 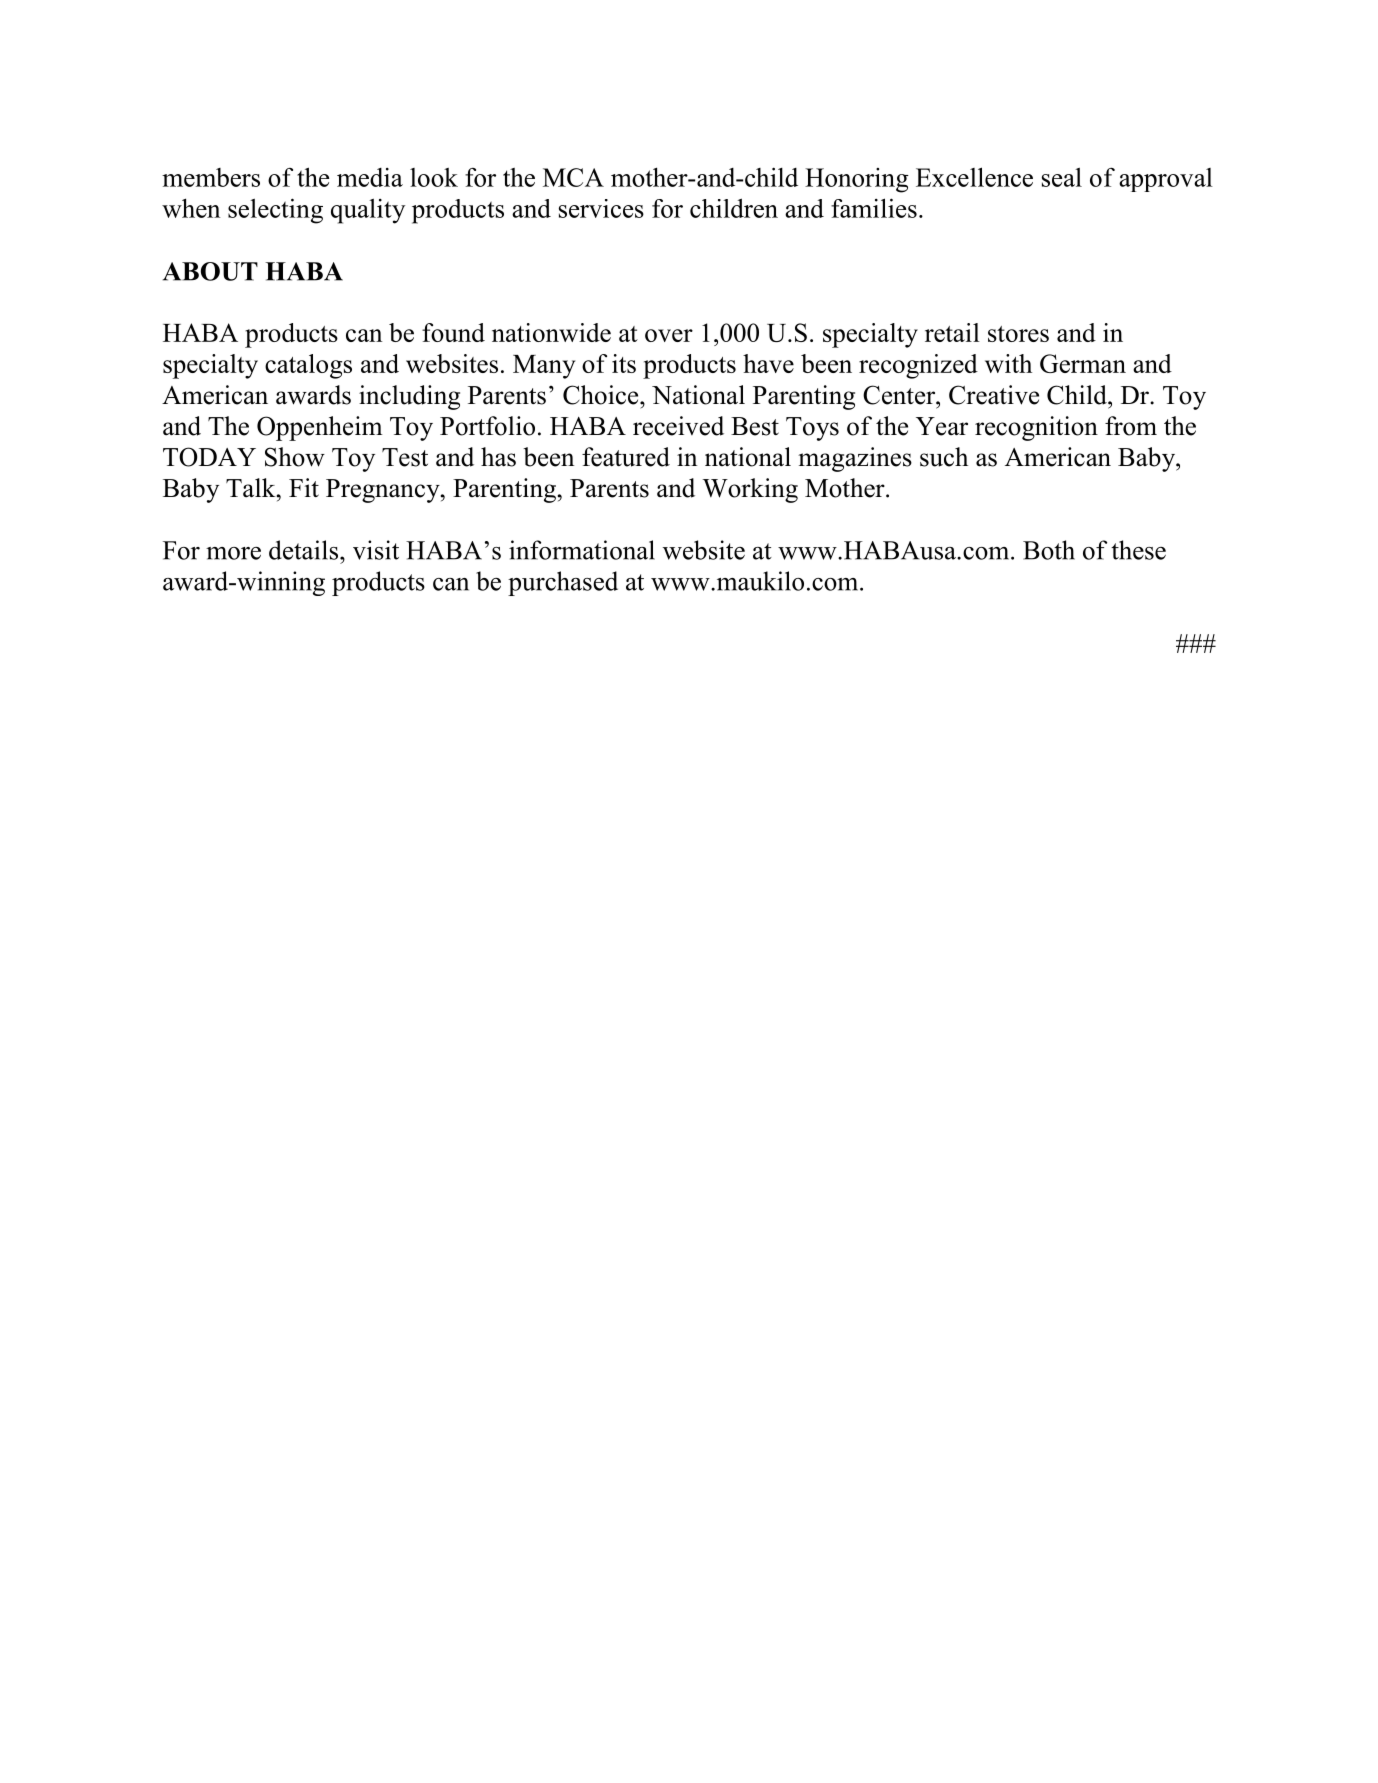 What do you see at coordinates (624, 363) in the screenshot?
I see `its` at bounding box center [624, 363].
